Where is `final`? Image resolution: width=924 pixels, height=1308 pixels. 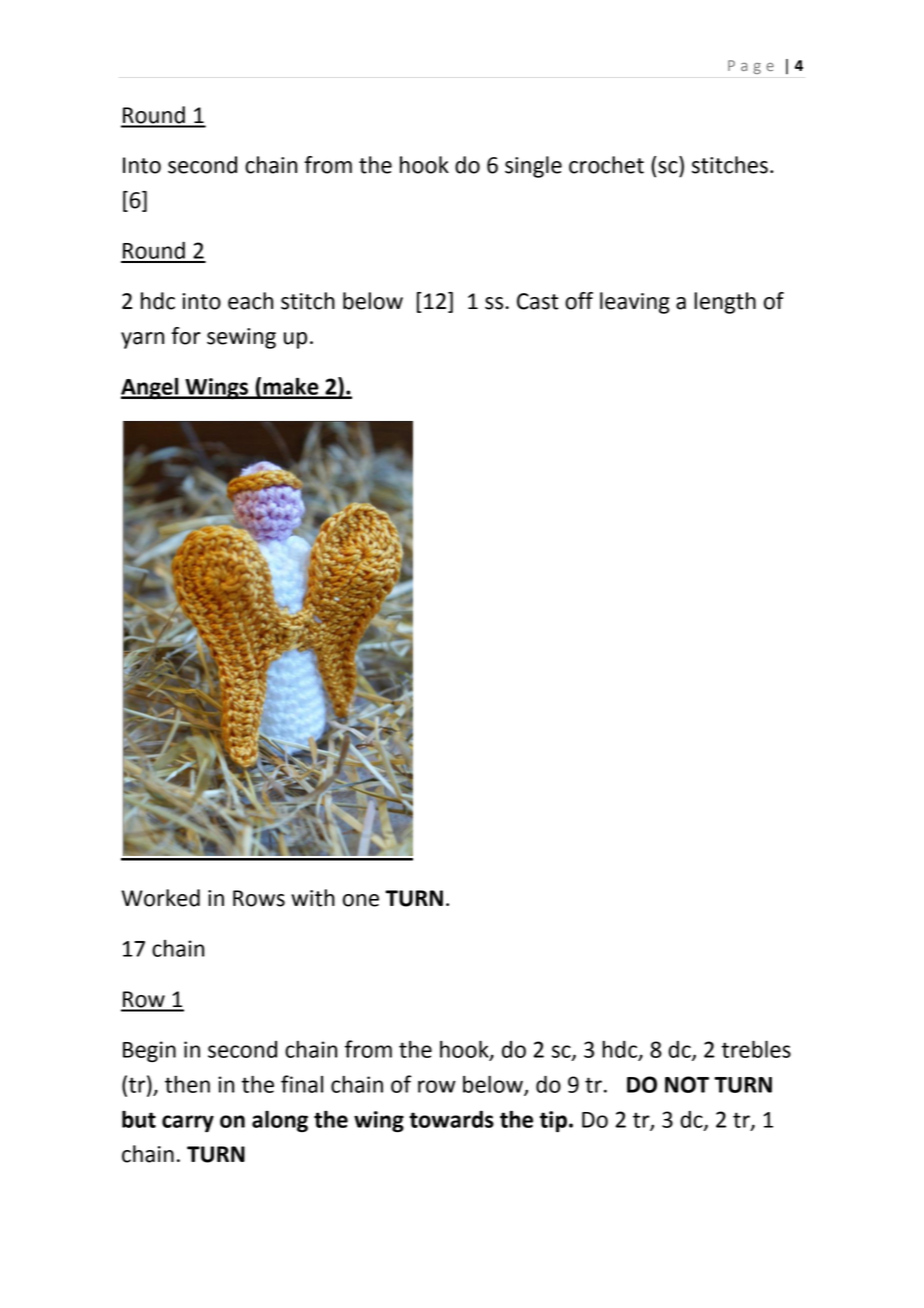
final is located at coordinates (302, 1084).
